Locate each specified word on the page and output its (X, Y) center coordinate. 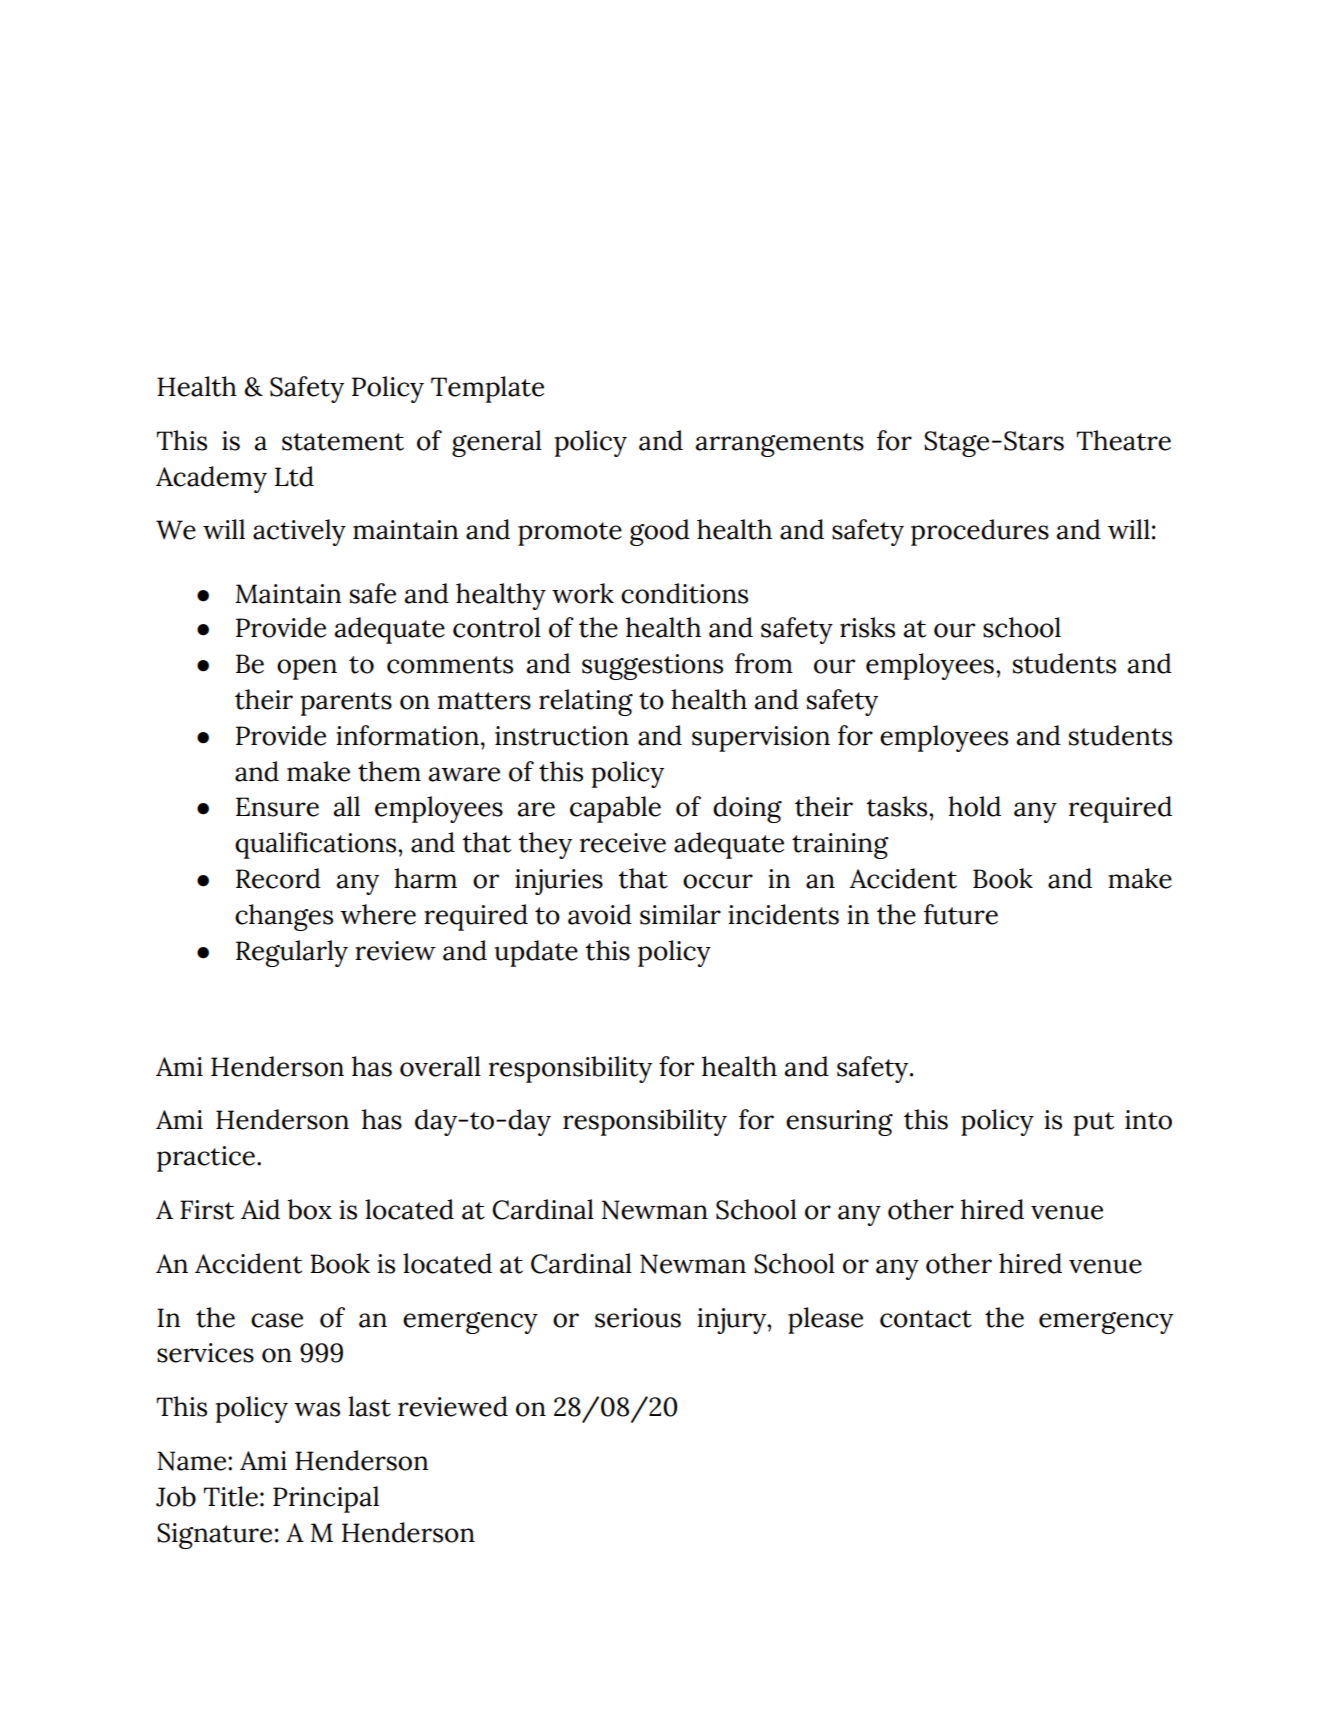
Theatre (1124, 440)
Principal (326, 1499)
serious (638, 1318)
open (307, 669)
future (961, 914)
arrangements (779, 445)
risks (867, 627)
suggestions (652, 667)
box (309, 1209)
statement (343, 442)
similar (680, 914)
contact (926, 1319)
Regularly (292, 953)
